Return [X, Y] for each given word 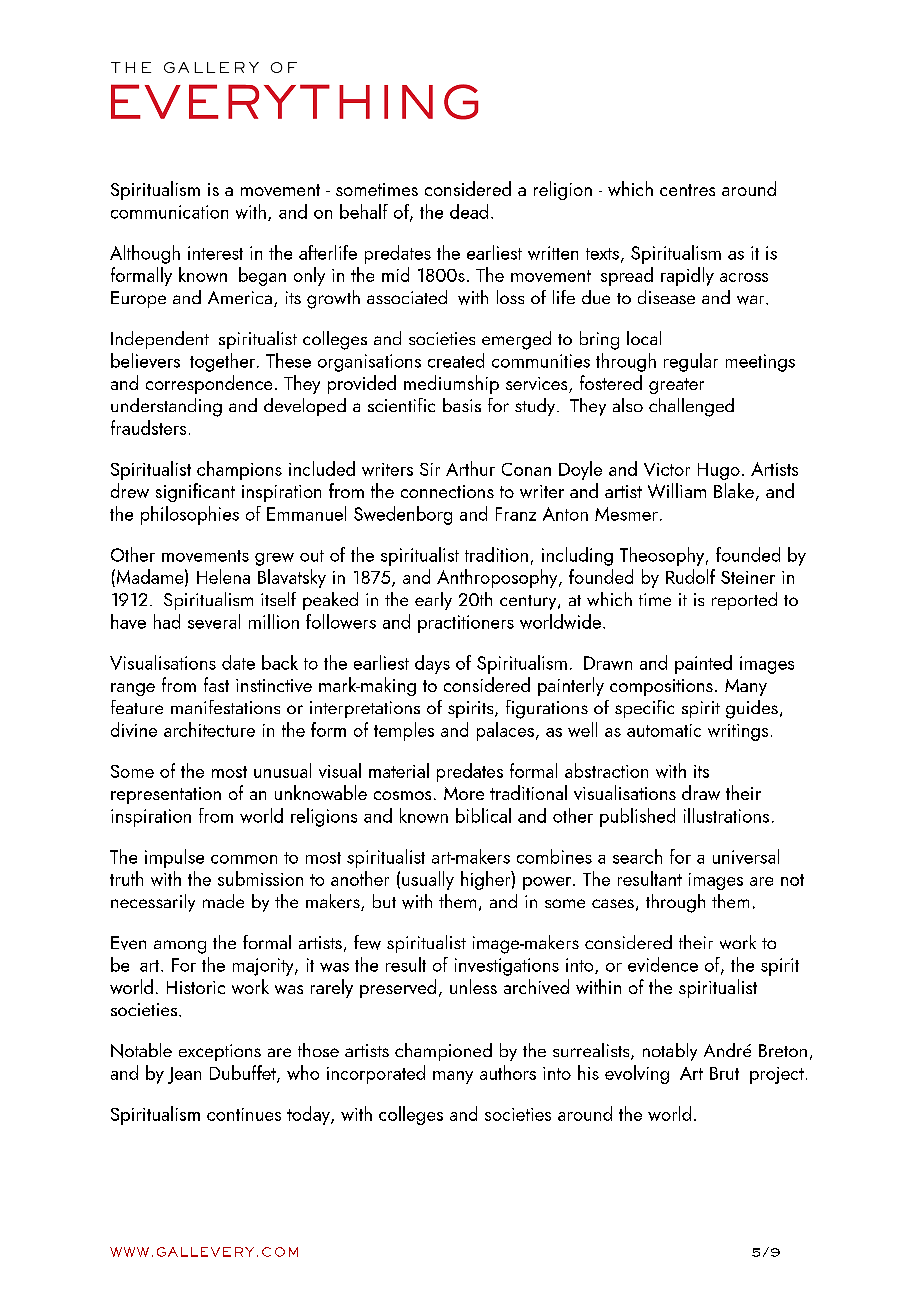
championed [443, 1052]
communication [169, 212]
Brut [724, 1073]
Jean [184, 1075]
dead [469, 211]
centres [687, 190]
